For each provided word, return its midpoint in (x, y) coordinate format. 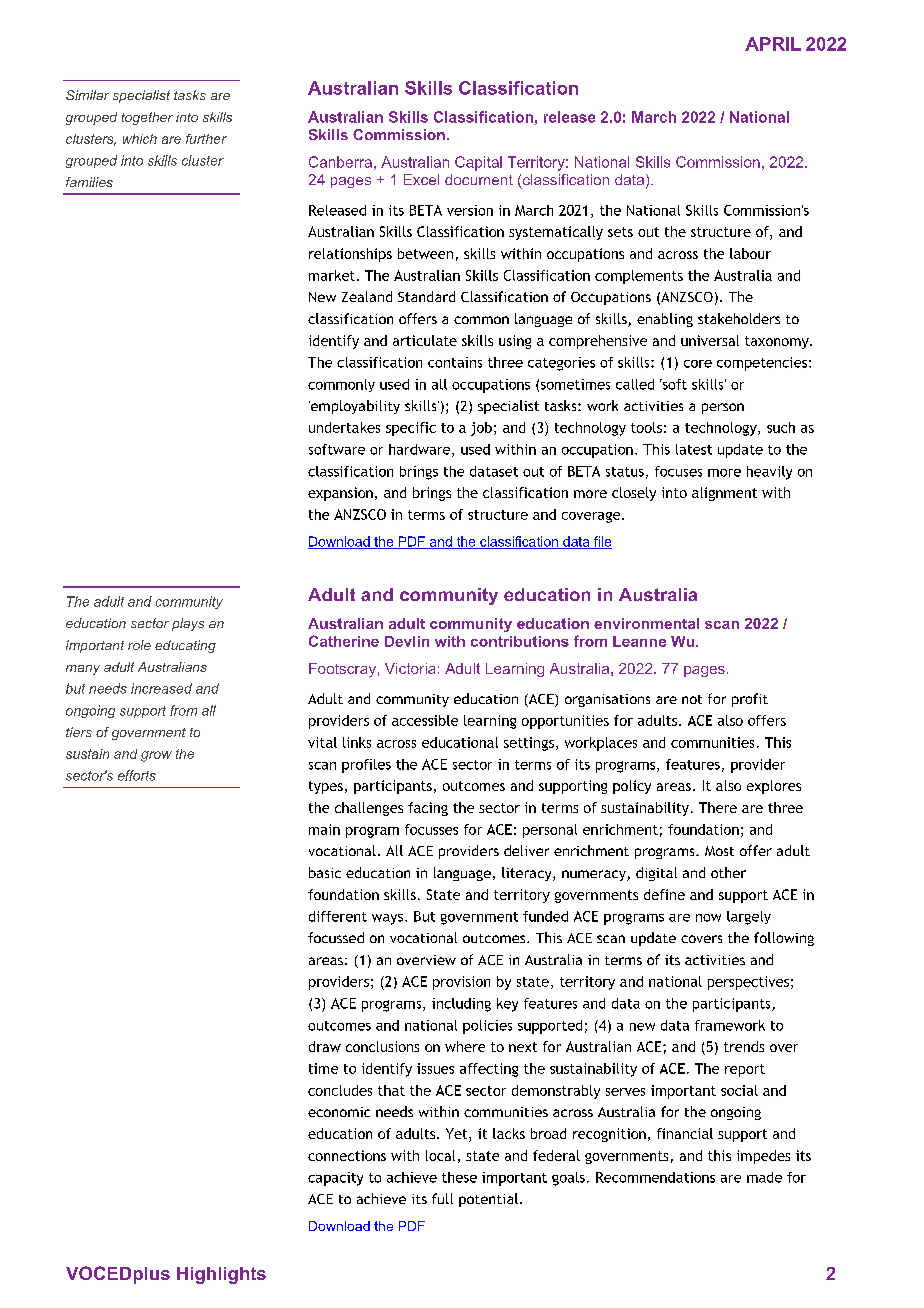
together (147, 118)
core (698, 364)
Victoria (410, 668)
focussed (336, 937)
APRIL (773, 44)
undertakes (344, 427)
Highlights (221, 1275)
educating (185, 646)
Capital (478, 163)
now (708, 918)
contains (455, 362)
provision (461, 983)
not (692, 699)
